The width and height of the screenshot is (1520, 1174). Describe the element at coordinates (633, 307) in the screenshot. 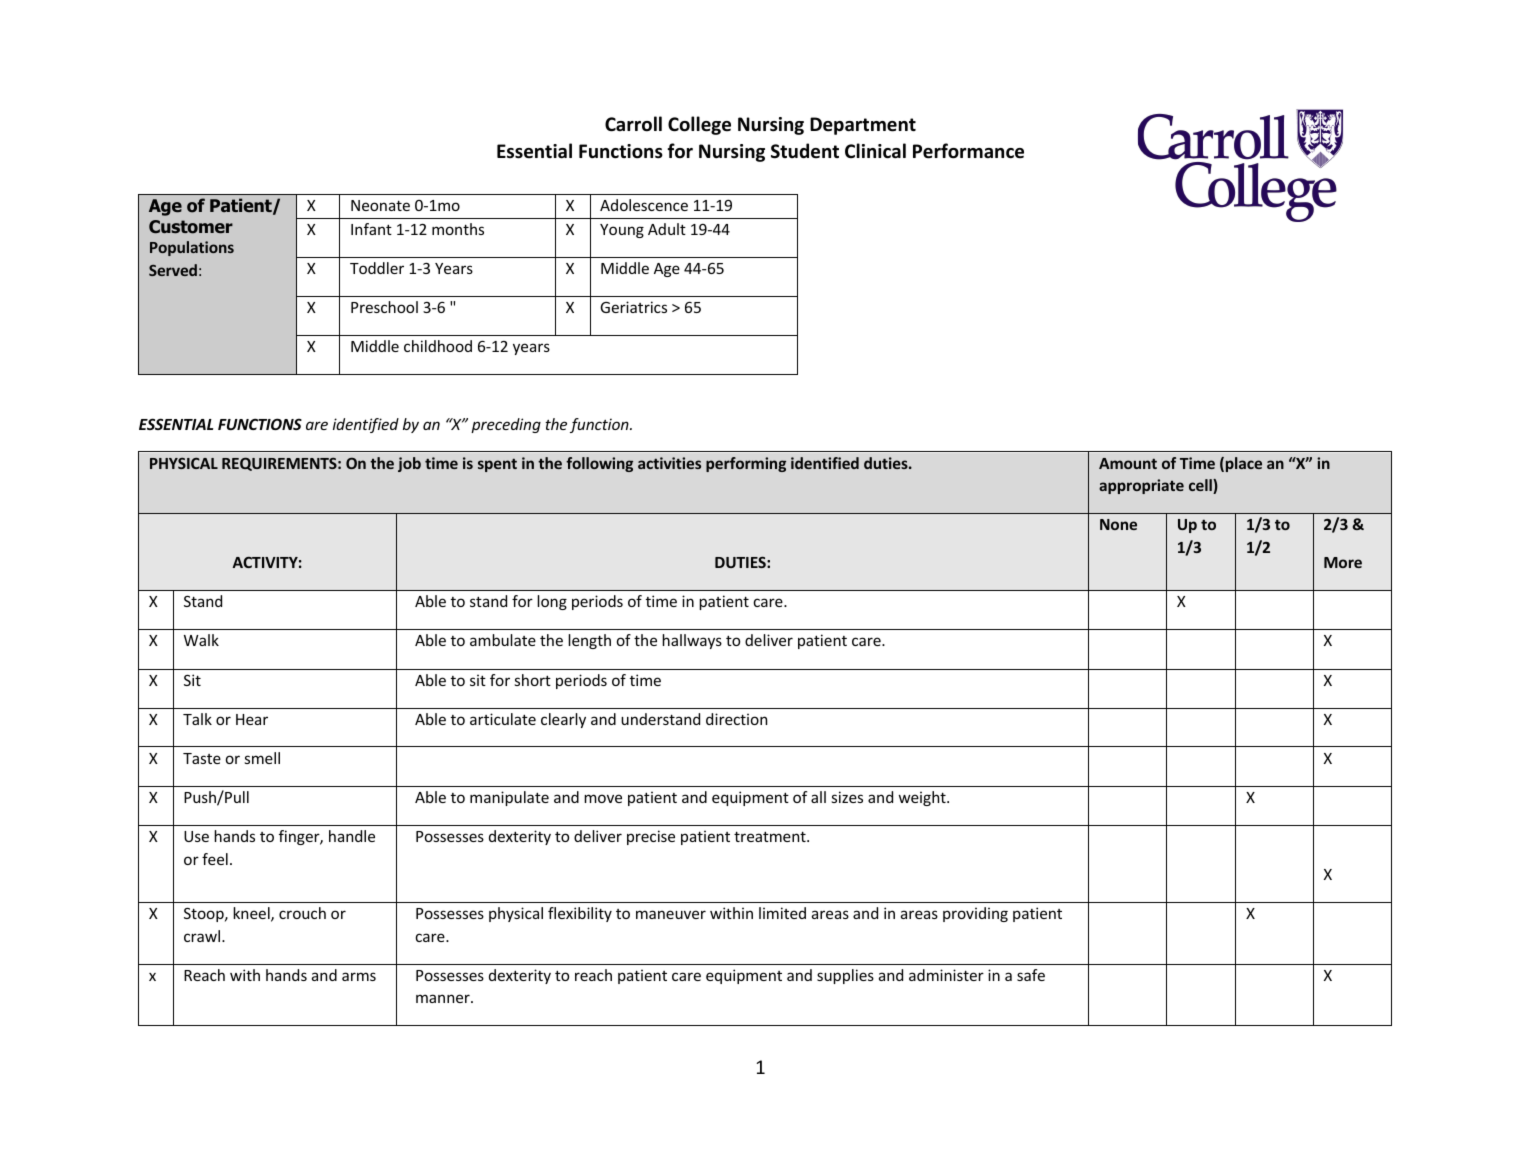

I see `Geriatrics` at that location.
